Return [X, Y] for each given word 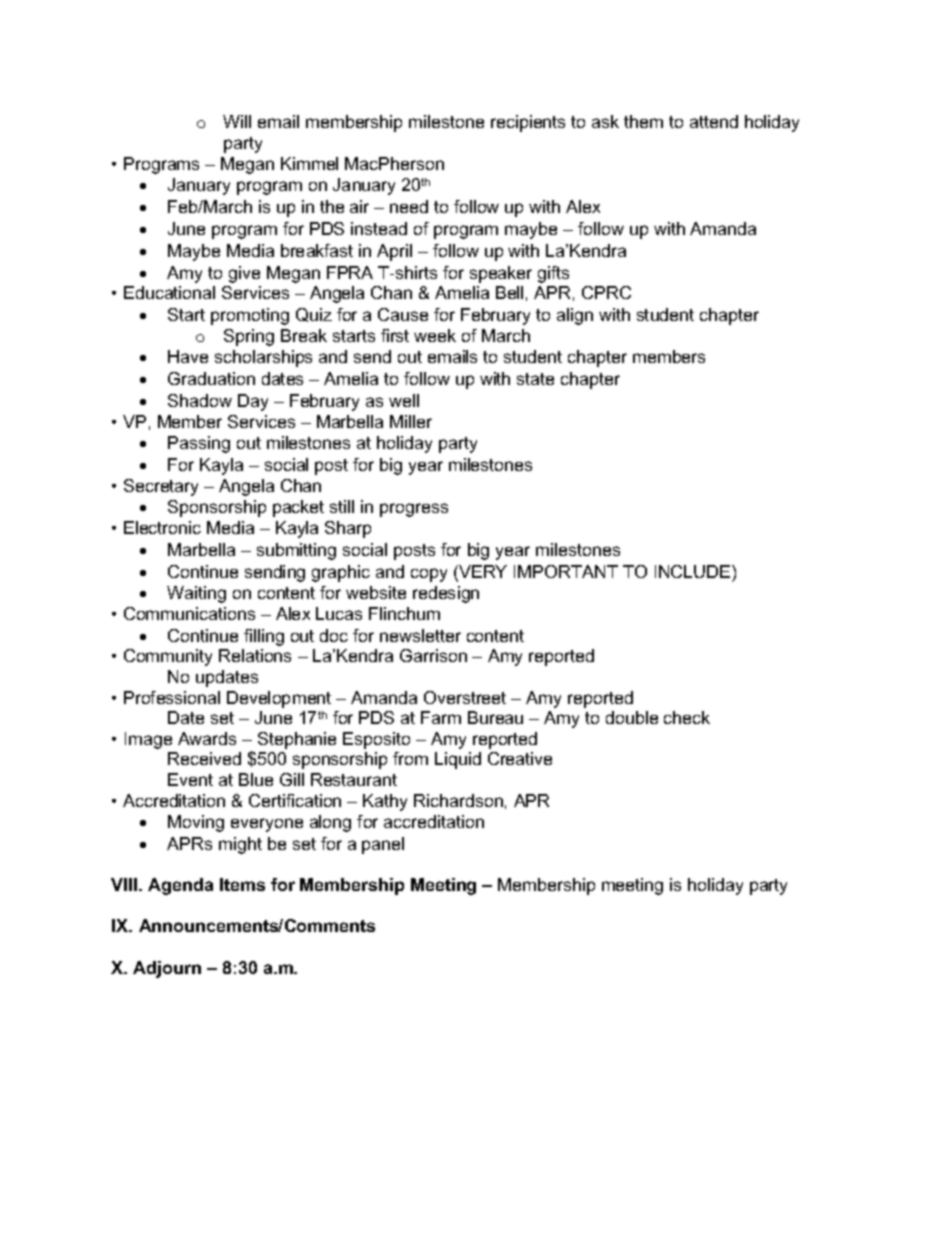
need [409, 206]
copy [429, 575]
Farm [441, 717]
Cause [403, 314]
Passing [199, 444]
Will [237, 121]
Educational [169, 292]
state [535, 379]
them [643, 121]
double [632, 717]
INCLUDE [694, 571]
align [575, 316]
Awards [207, 738]
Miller [411, 421]
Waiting [196, 594]
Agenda [180, 886]
